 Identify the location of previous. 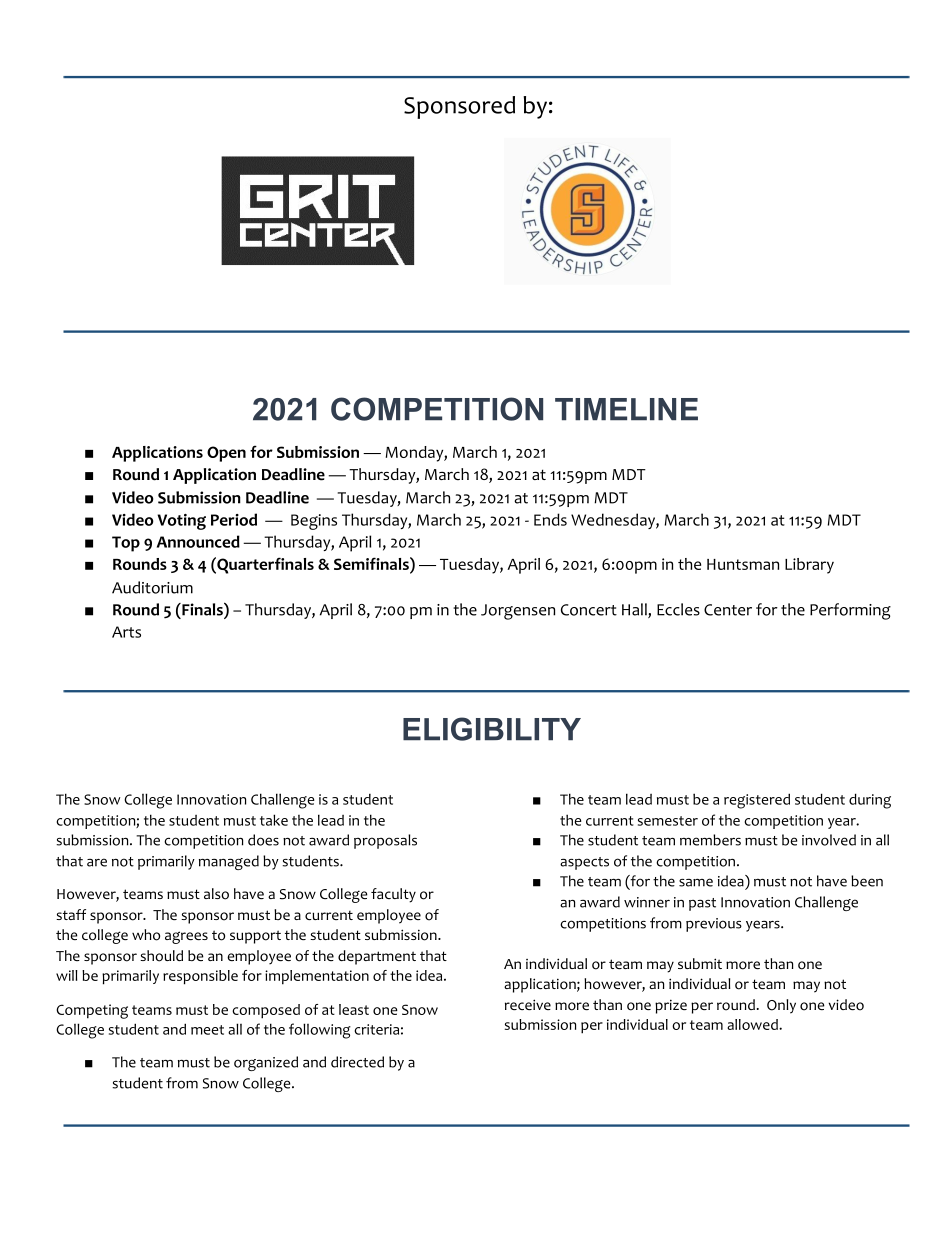
(714, 925).
